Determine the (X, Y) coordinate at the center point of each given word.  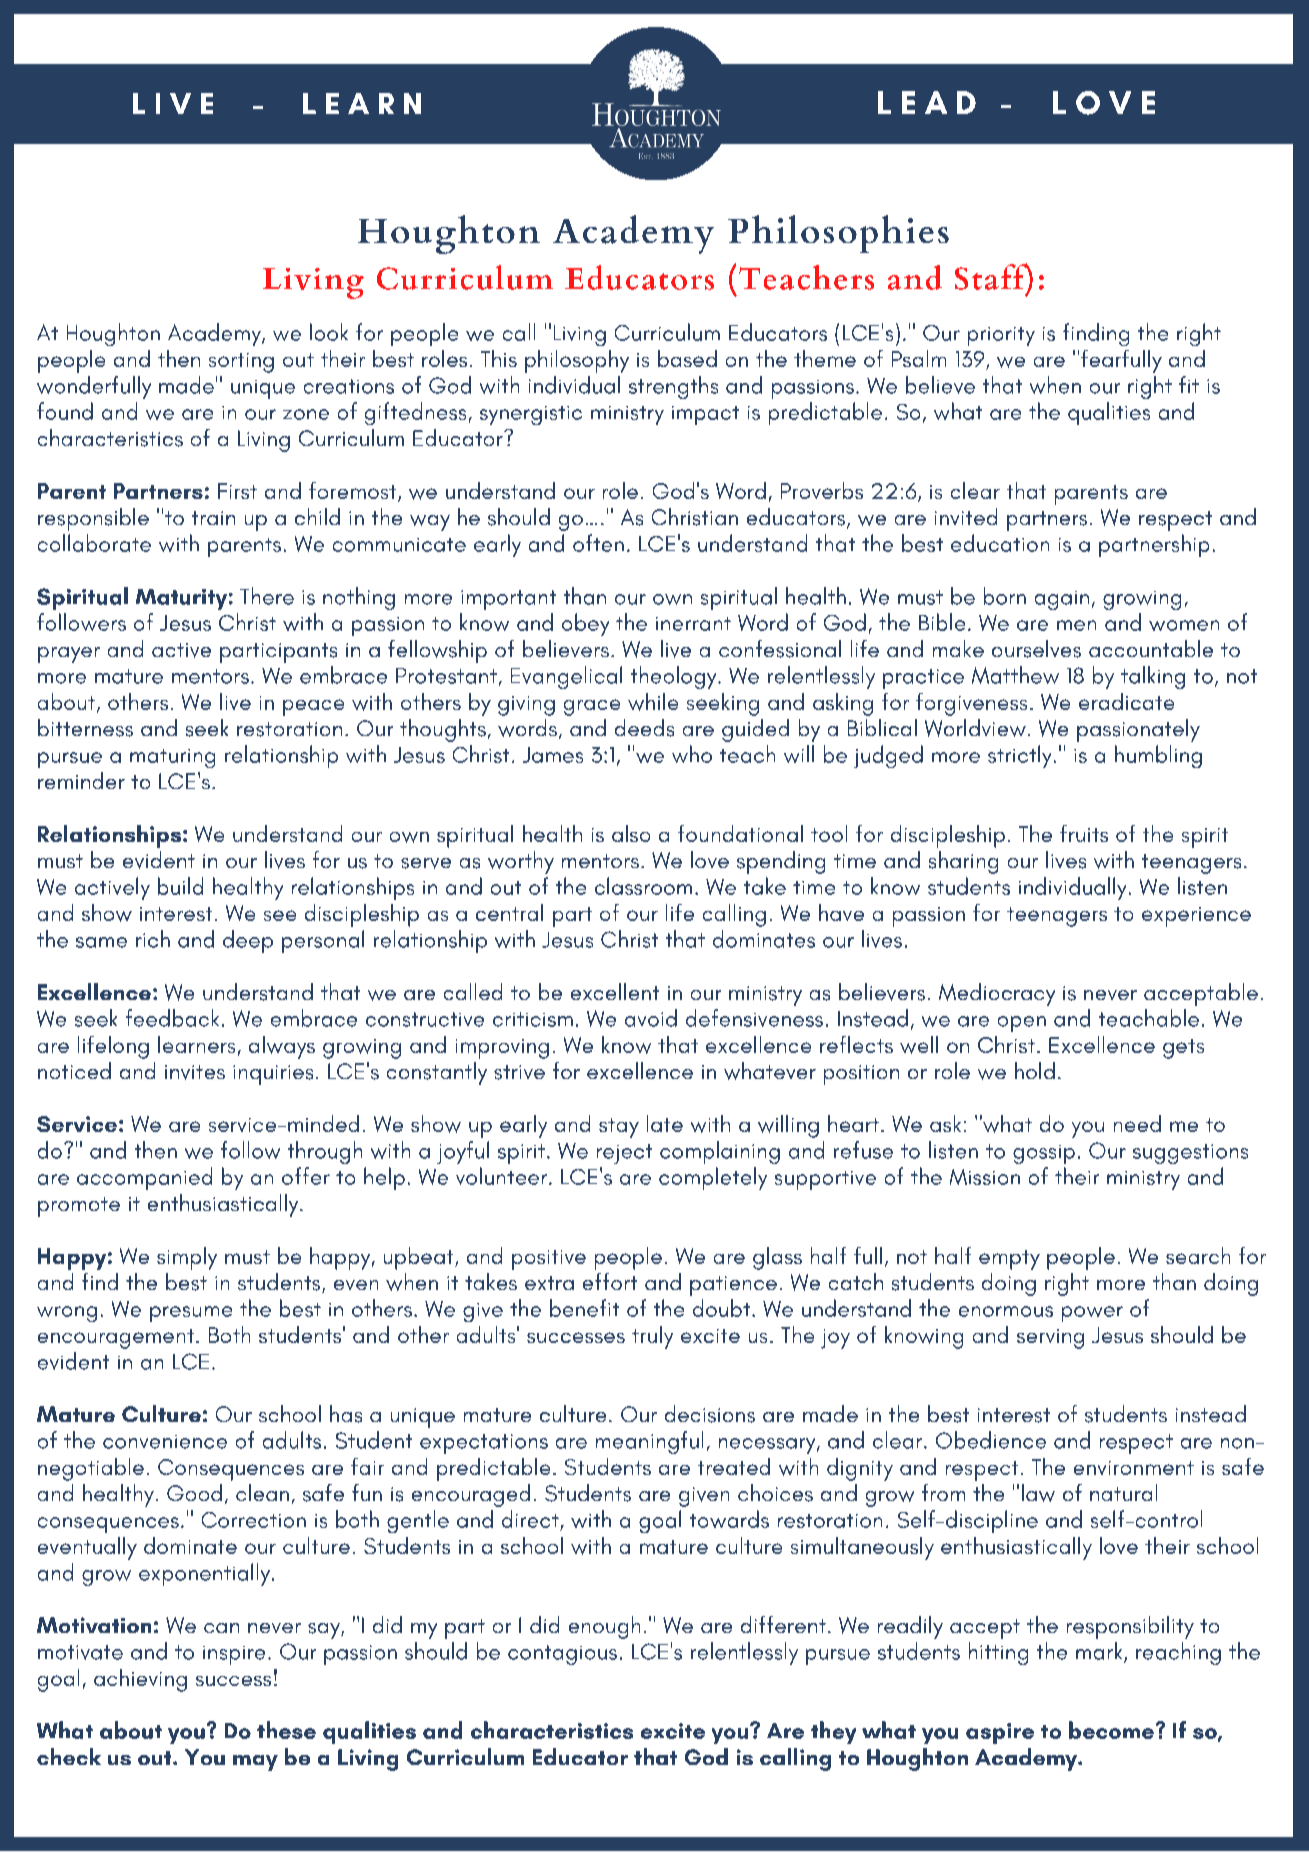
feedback (172, 1018)
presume (191, 1314)
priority (1001, 336)
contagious (562, 1655)
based (687, 358)
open (1022, 1024)
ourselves (1036, 649)
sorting (241, 363)
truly (652, 1337)
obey (585, 624)
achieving (140, 1680)
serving (1050, 1339)
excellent (615, 991)
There (267, 596)
